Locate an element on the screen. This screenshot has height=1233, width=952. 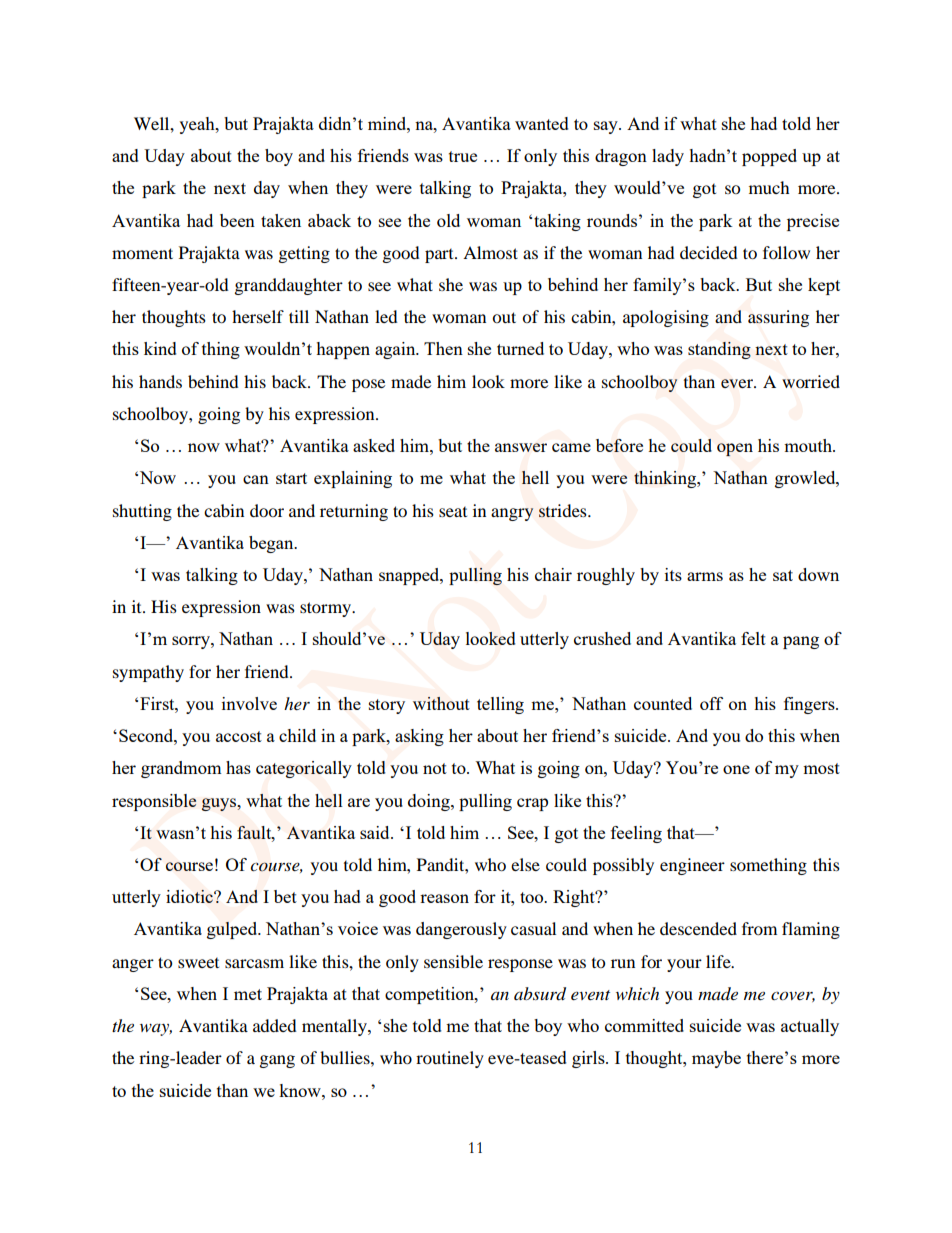
not is located at coordinates (435, 768).
